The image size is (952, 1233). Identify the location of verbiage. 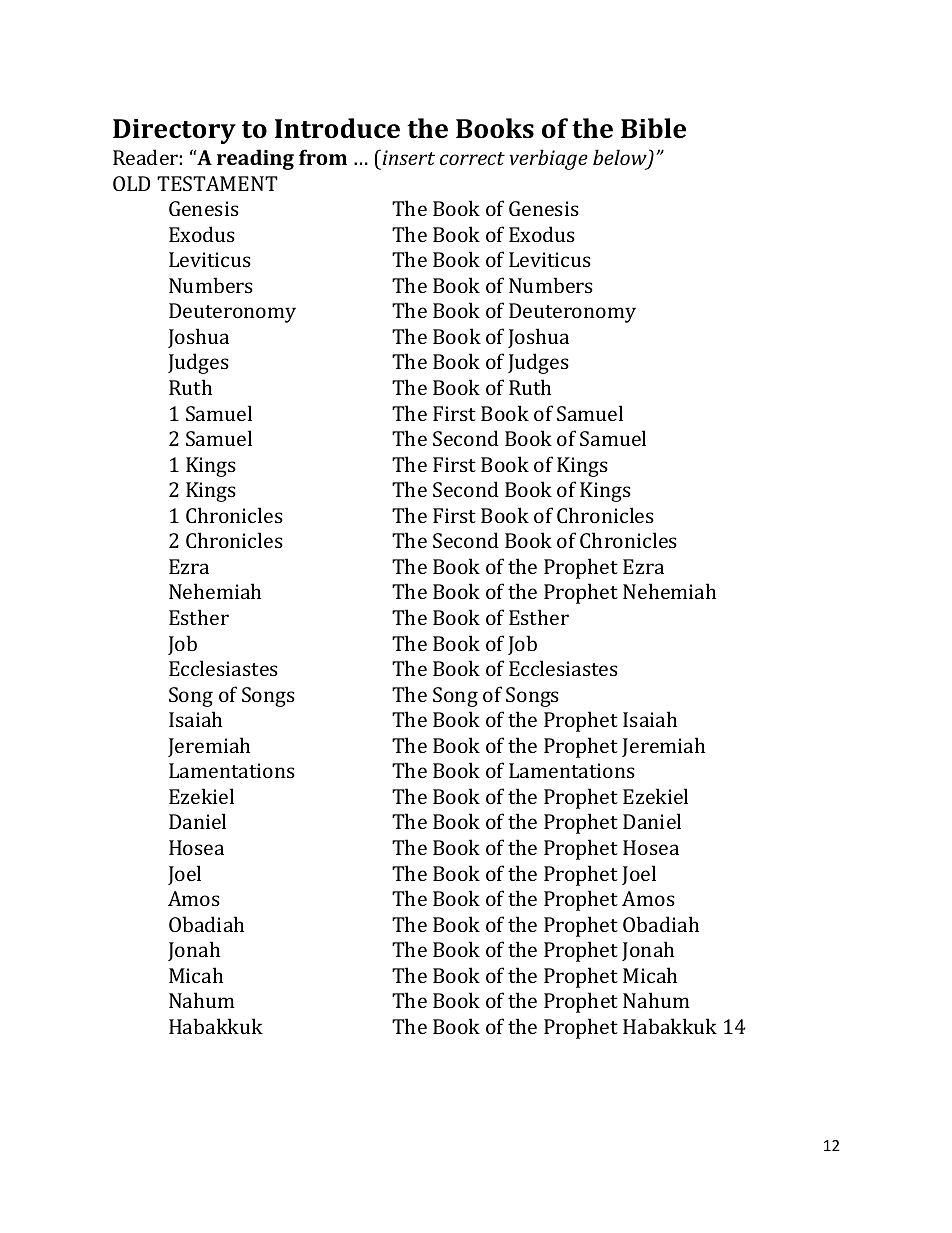
(549, 159).
